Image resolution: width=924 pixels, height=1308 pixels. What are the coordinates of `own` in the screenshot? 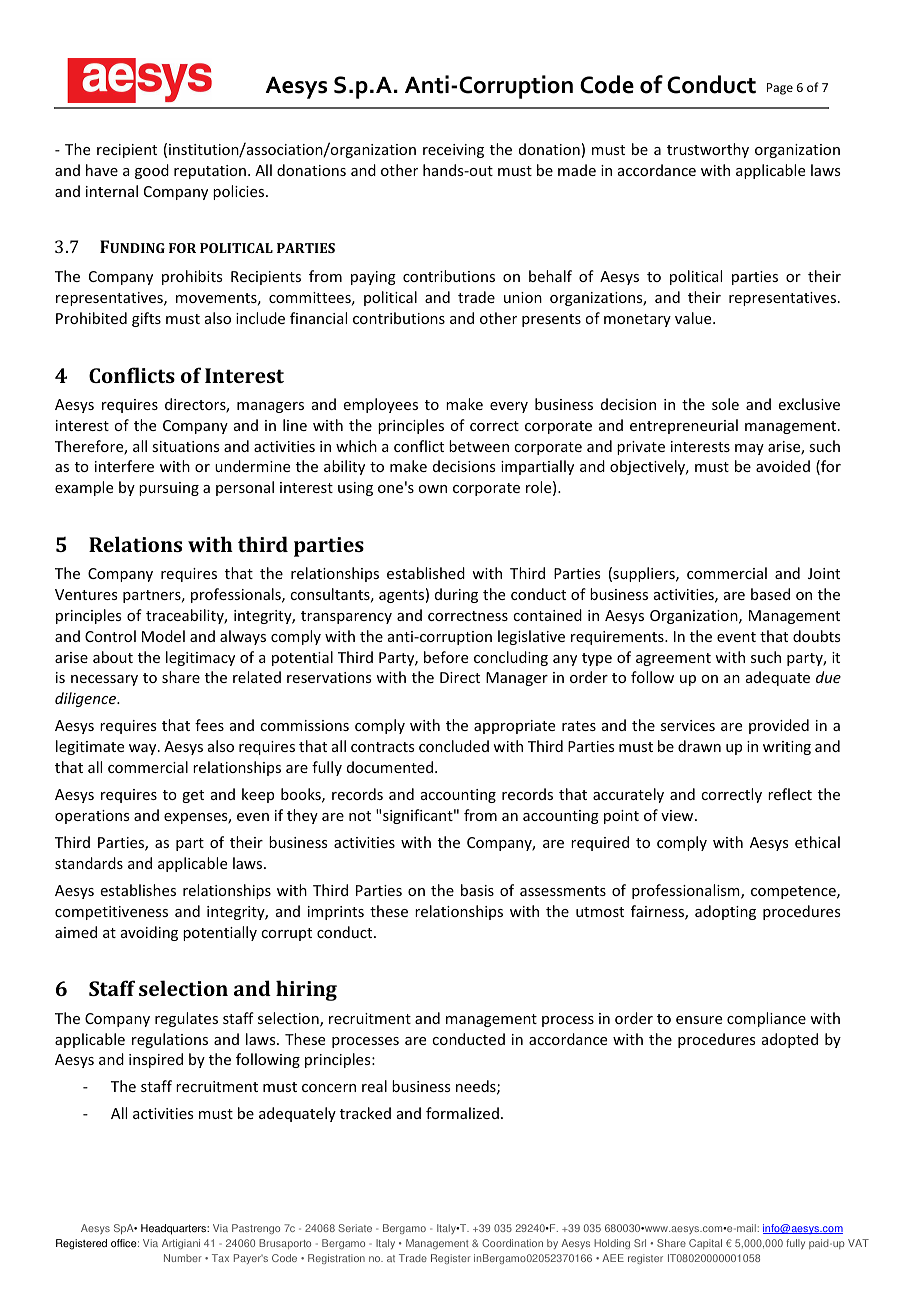 It's located at (432, 489).
